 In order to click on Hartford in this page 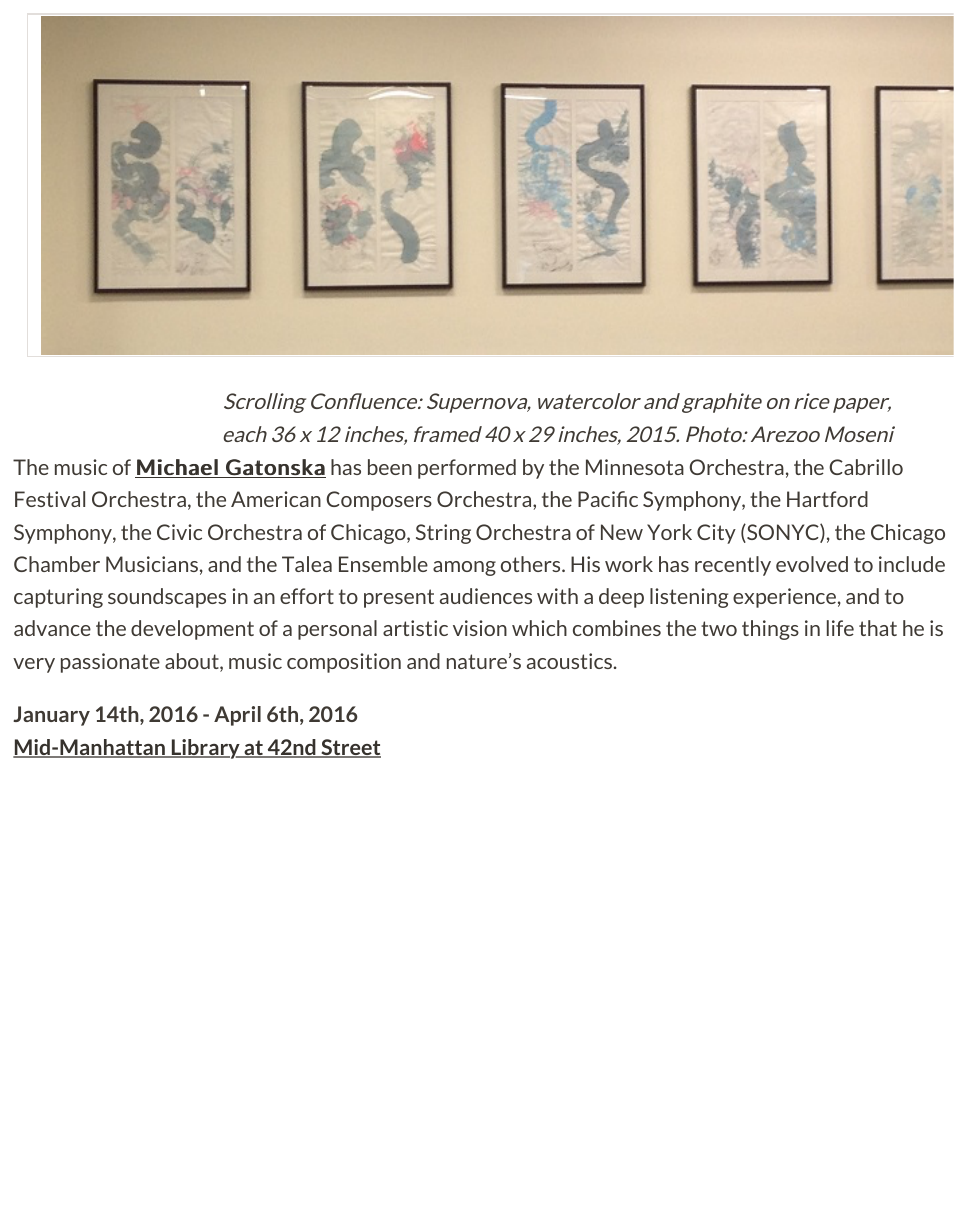, I will do `click(827, 499)`.
